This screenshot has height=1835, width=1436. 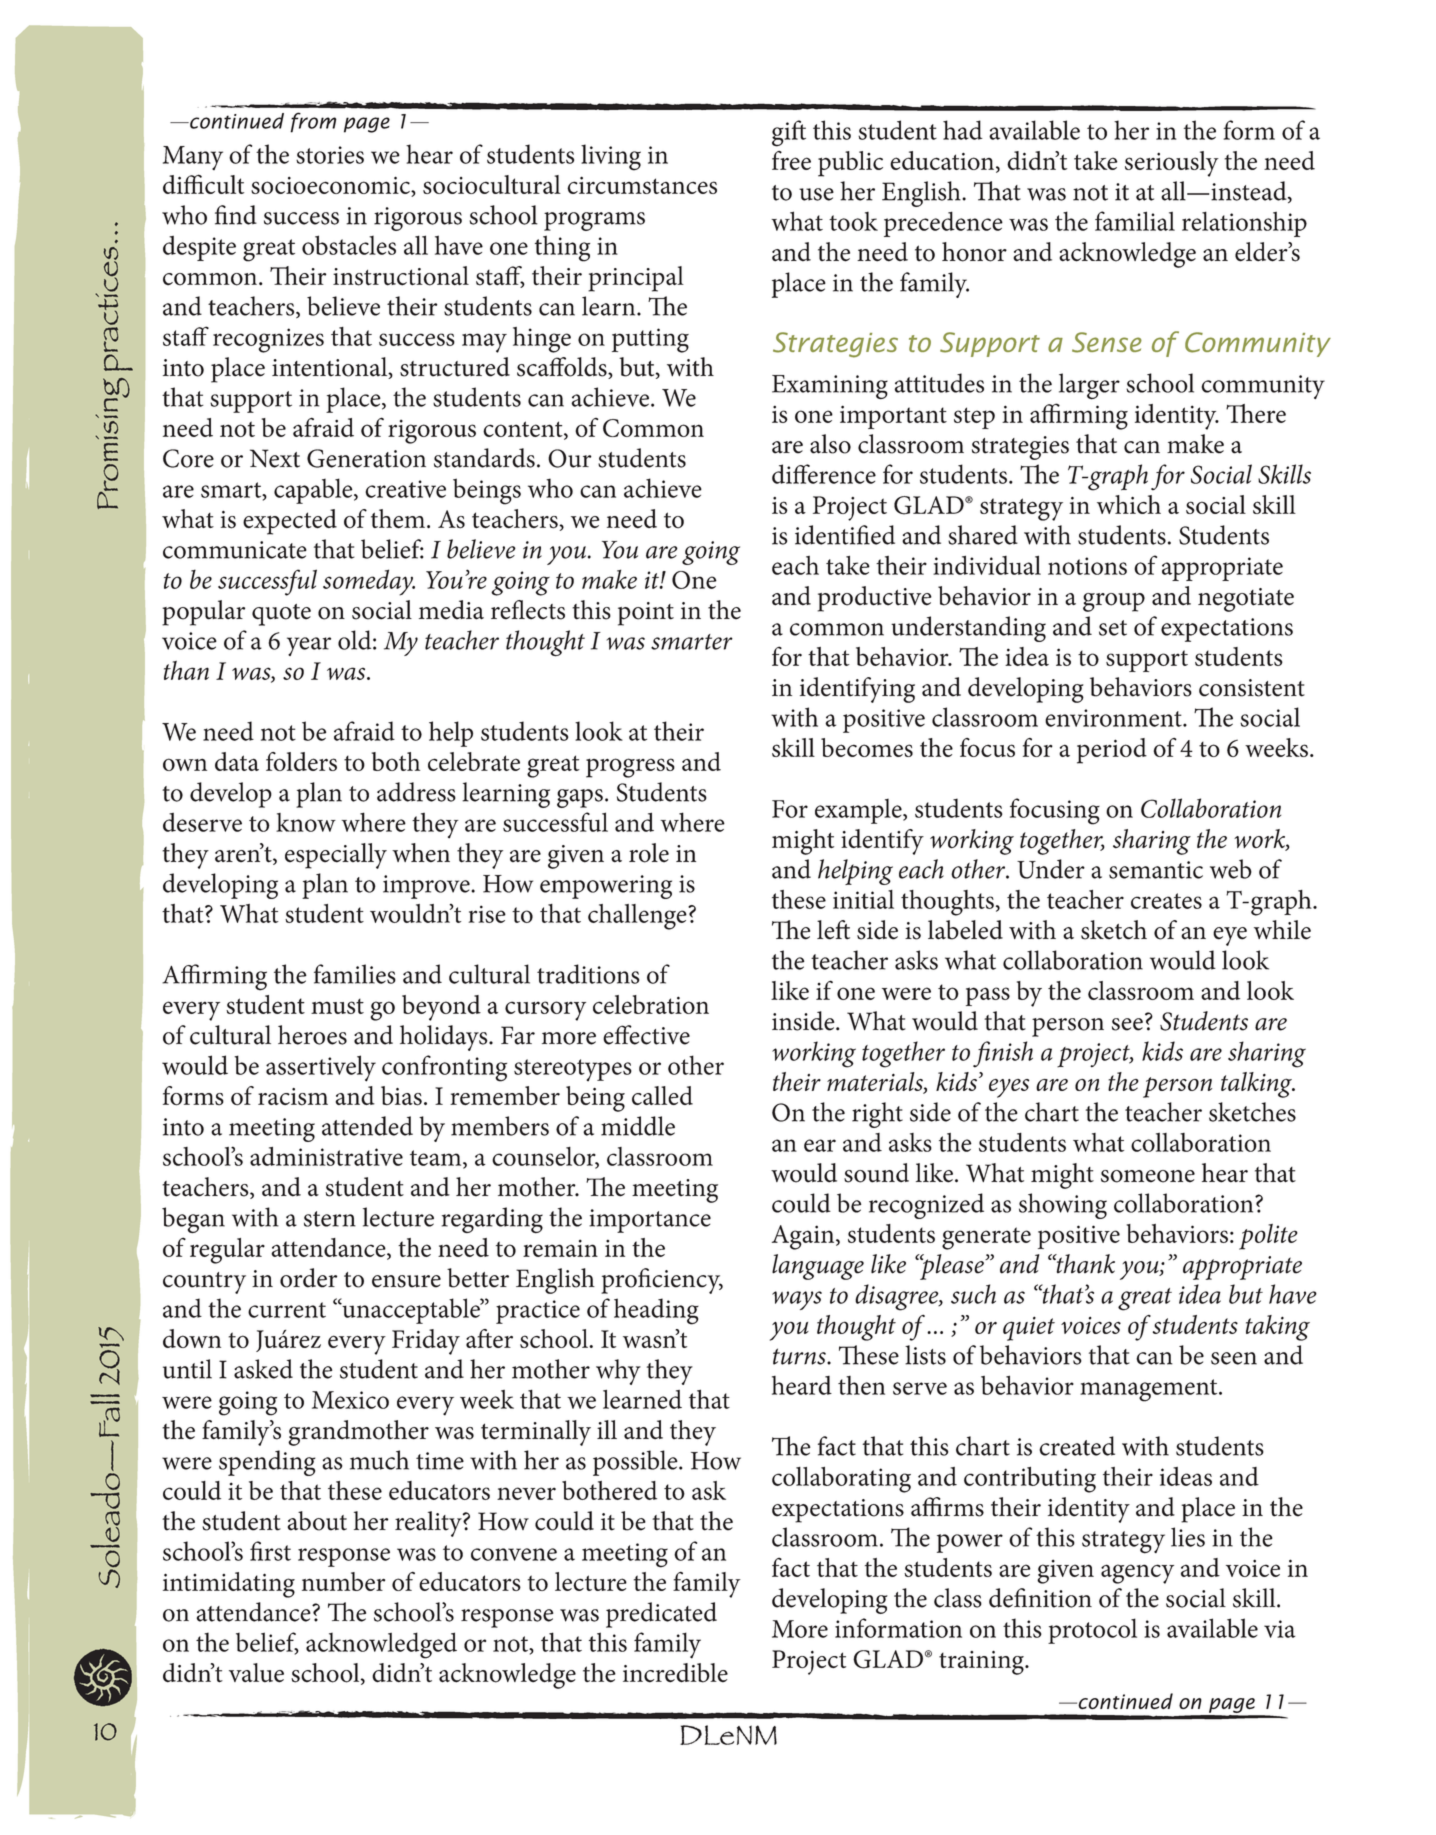 I want to click on especially, so click(x=336, y=856).
